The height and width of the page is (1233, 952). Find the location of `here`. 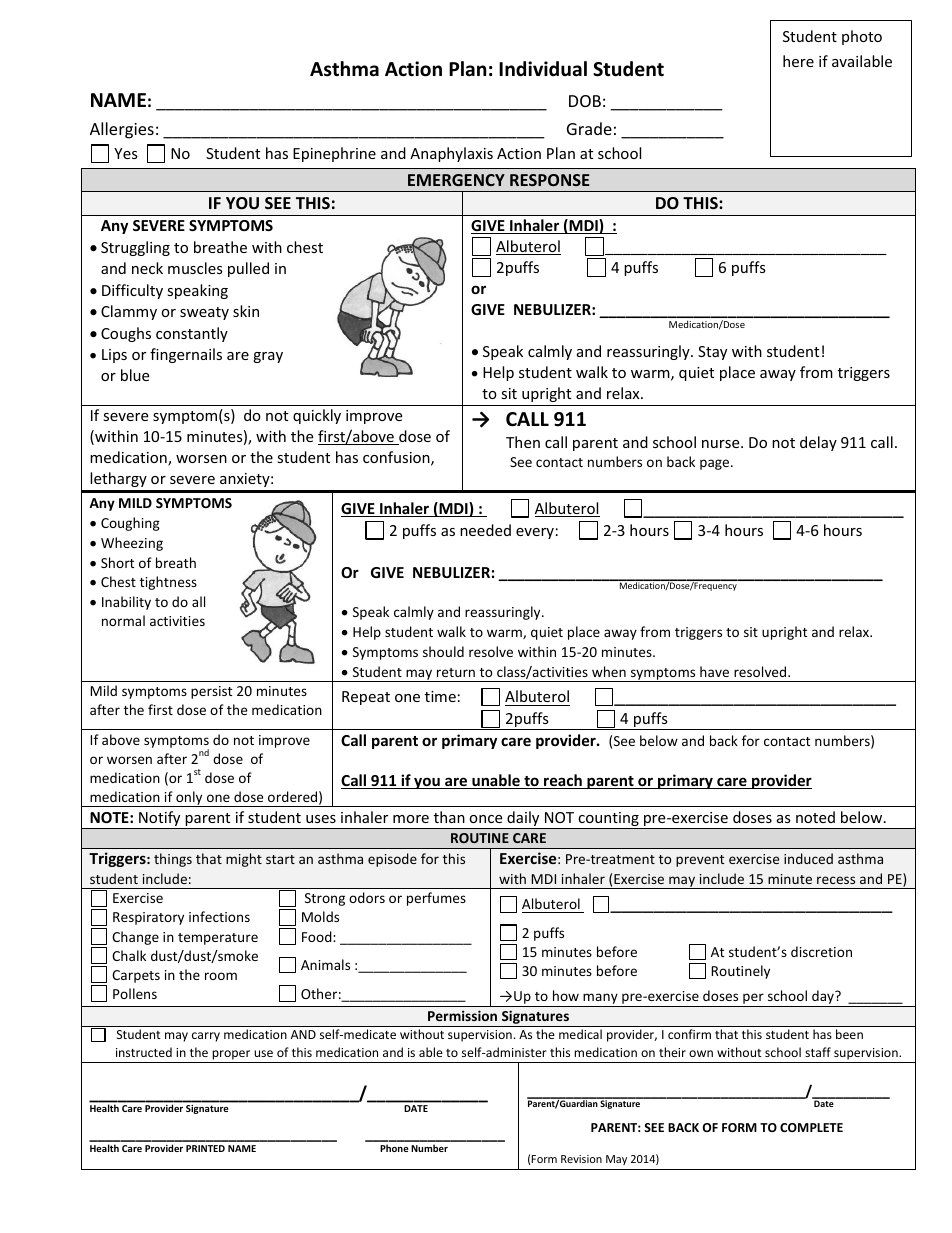

here is located at coordinates (798, 61).
